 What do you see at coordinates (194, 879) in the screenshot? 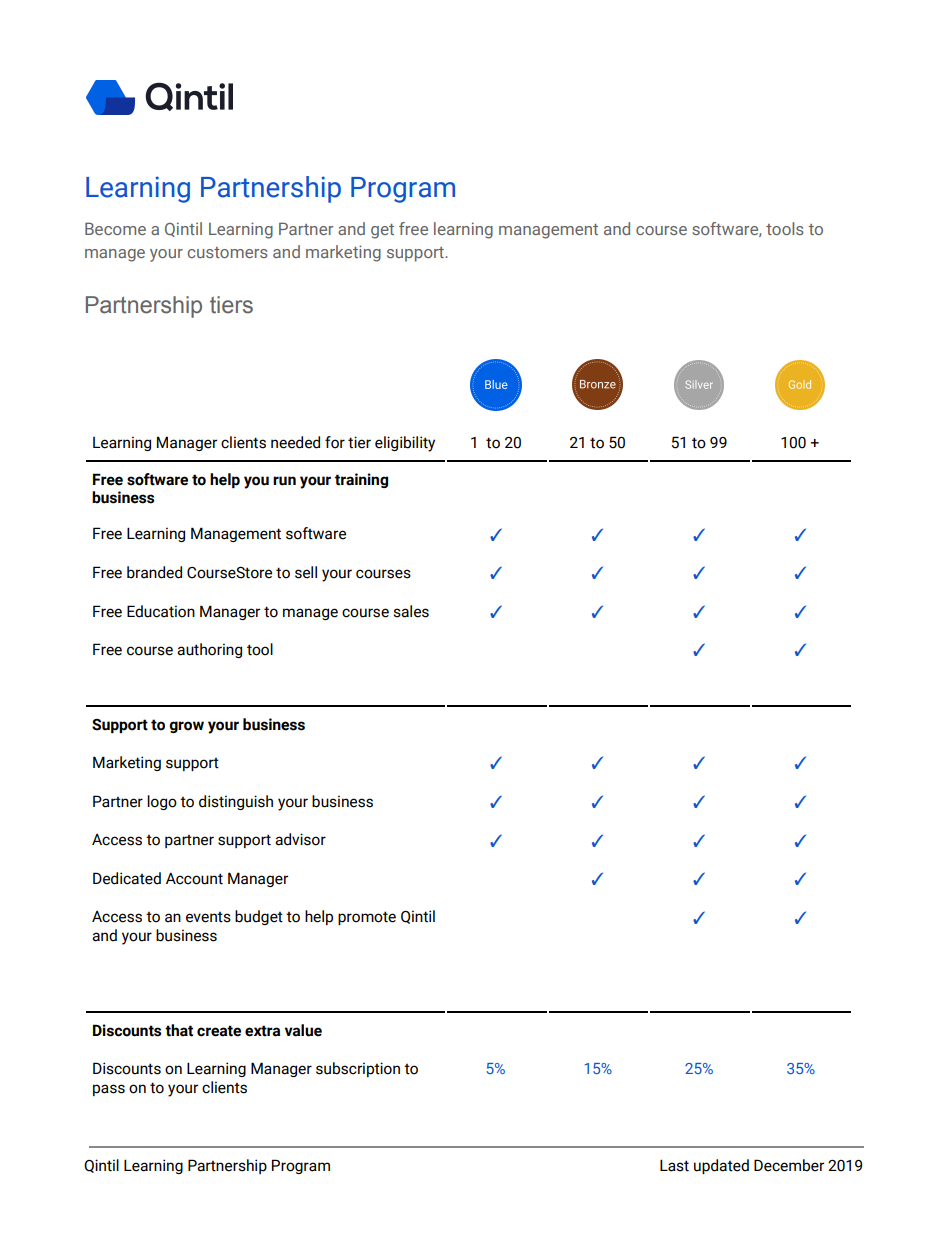
I see `Account` at bounding box center [194, 879].
